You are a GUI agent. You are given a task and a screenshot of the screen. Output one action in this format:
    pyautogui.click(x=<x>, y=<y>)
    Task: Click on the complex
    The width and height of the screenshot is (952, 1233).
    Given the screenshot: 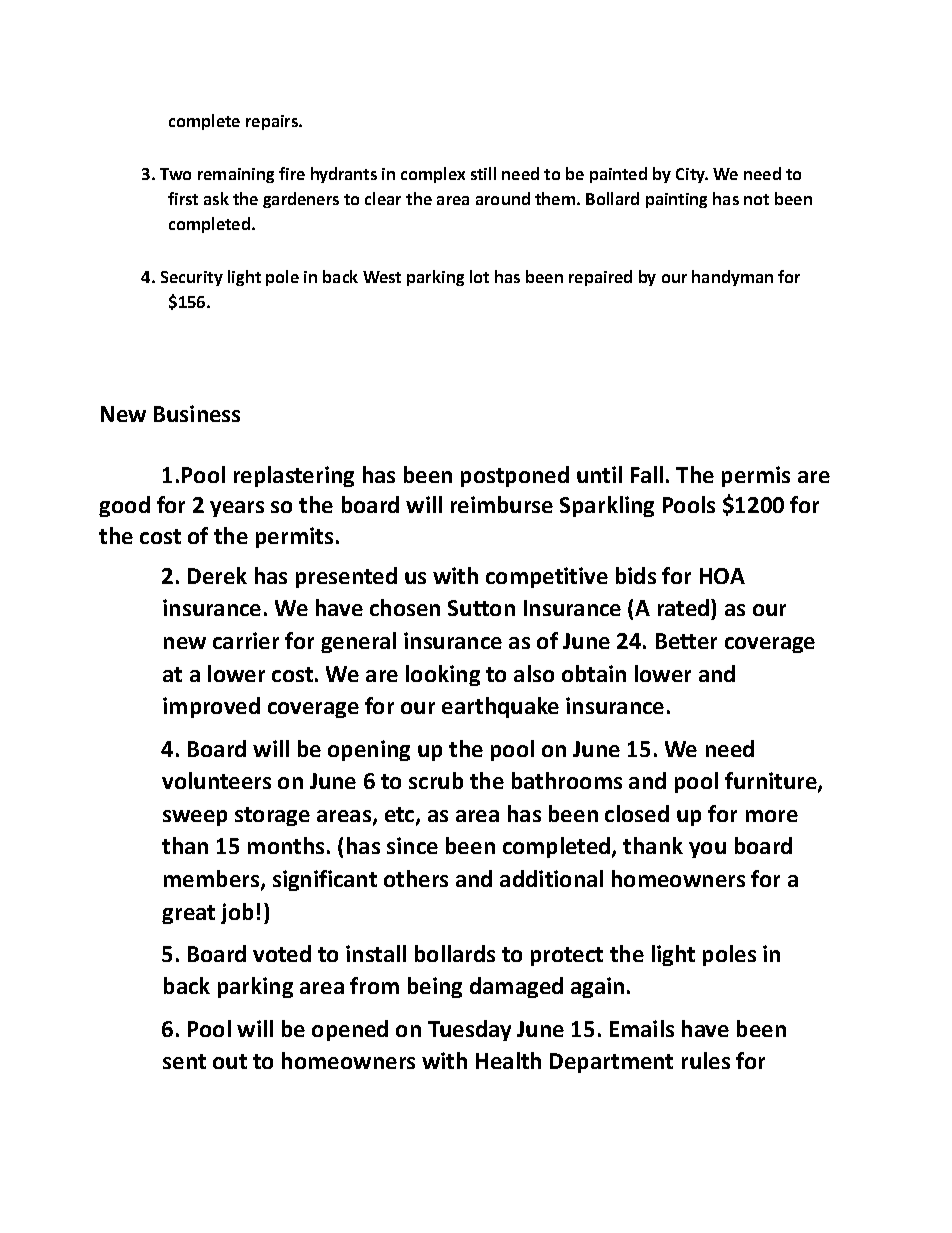 What is the action you would take?
    pyautogui.click(x=433, y=175)
